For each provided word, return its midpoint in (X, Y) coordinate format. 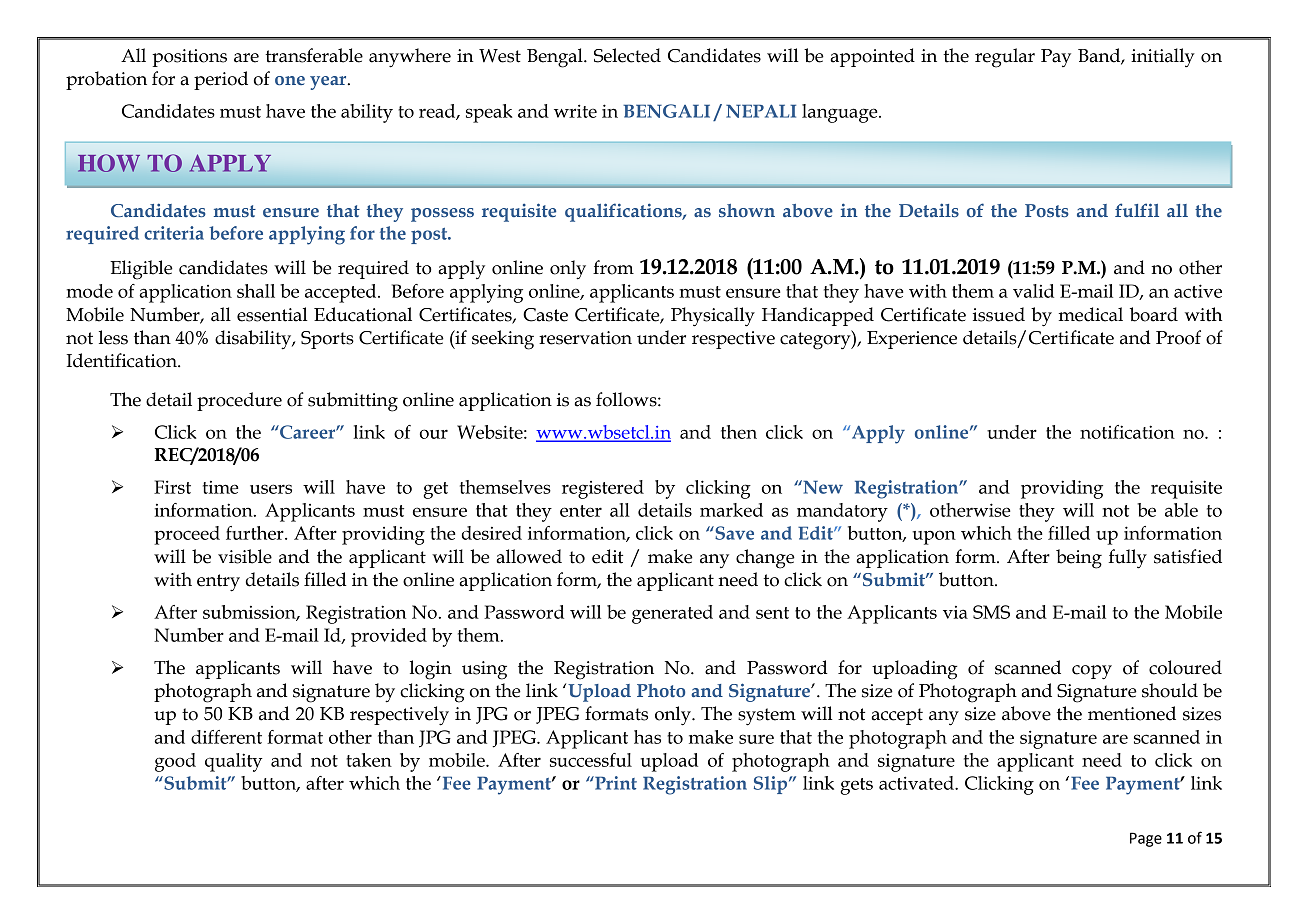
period (221, 80)
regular (1005, 58)
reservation (585, 338)
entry (218, 583)
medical (1091, 314)
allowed (529, 556)
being (1079, 559)
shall (256, 291)
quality (234, 762)
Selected (627, 55)
